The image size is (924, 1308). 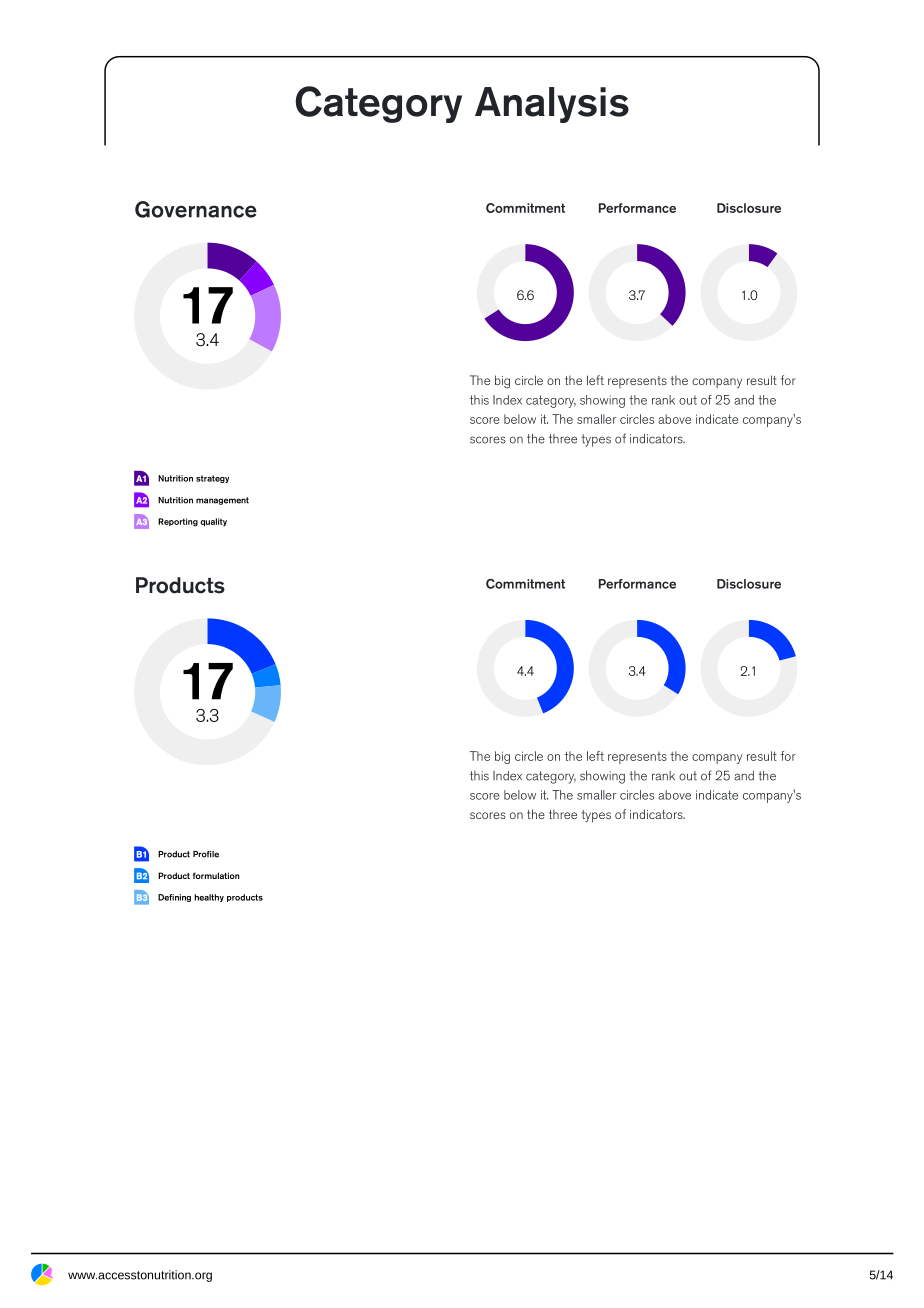 What do you see at coordinates (213, 522) in the image?
I see `quality` at bounding box center [213, 522].
